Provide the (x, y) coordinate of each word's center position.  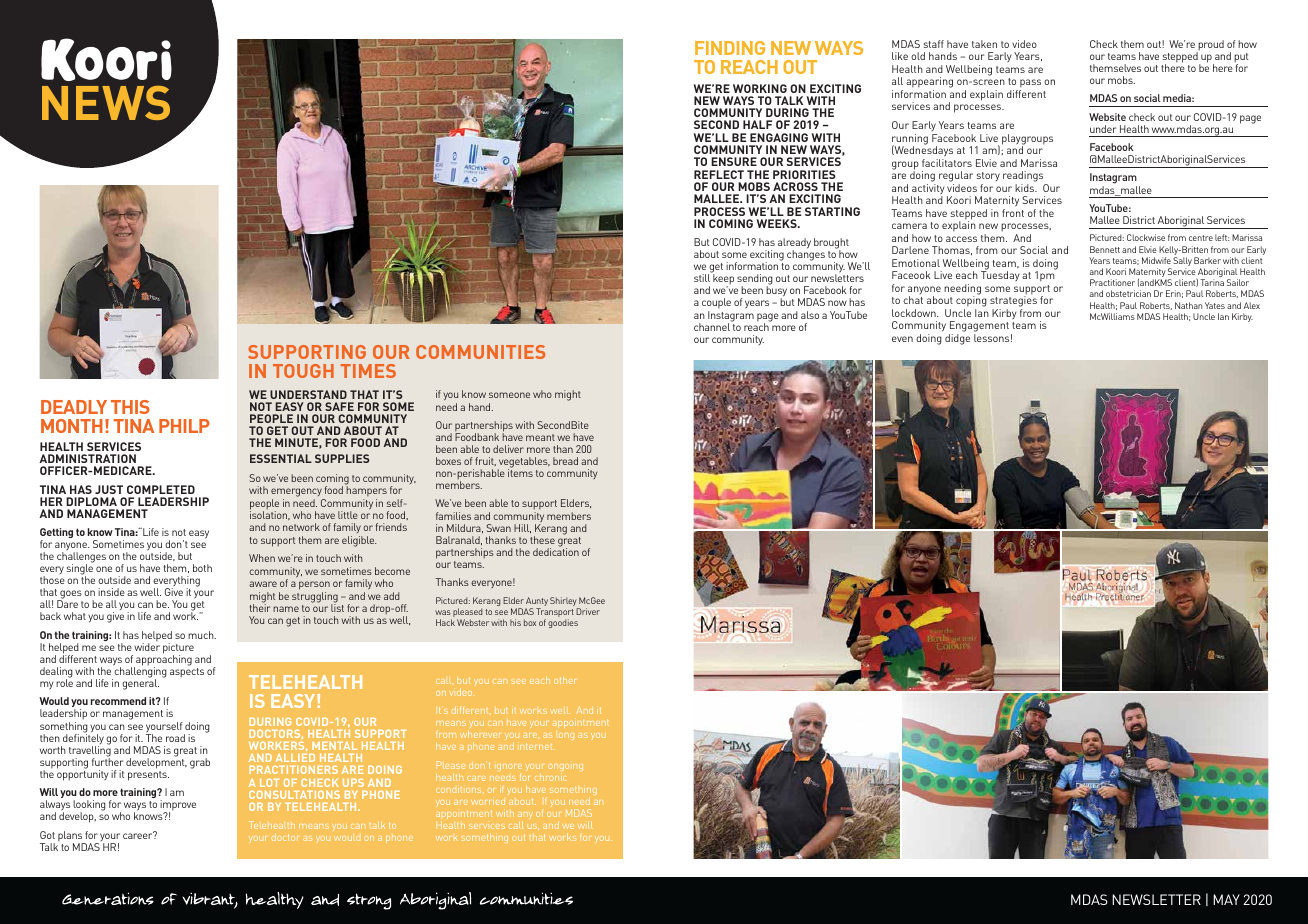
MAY (1226, 899)
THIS (130, 407)
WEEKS (778, 223)
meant (540, 437)
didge (957, 339)
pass (1030, 85)
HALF (757, 124)
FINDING (730, 48)
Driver (588, 611)
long (565, 736)
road (175, 738)
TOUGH (303, 371)
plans (71, 837)
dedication (556, 551)
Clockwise (1146, 237)
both (202, 568)
